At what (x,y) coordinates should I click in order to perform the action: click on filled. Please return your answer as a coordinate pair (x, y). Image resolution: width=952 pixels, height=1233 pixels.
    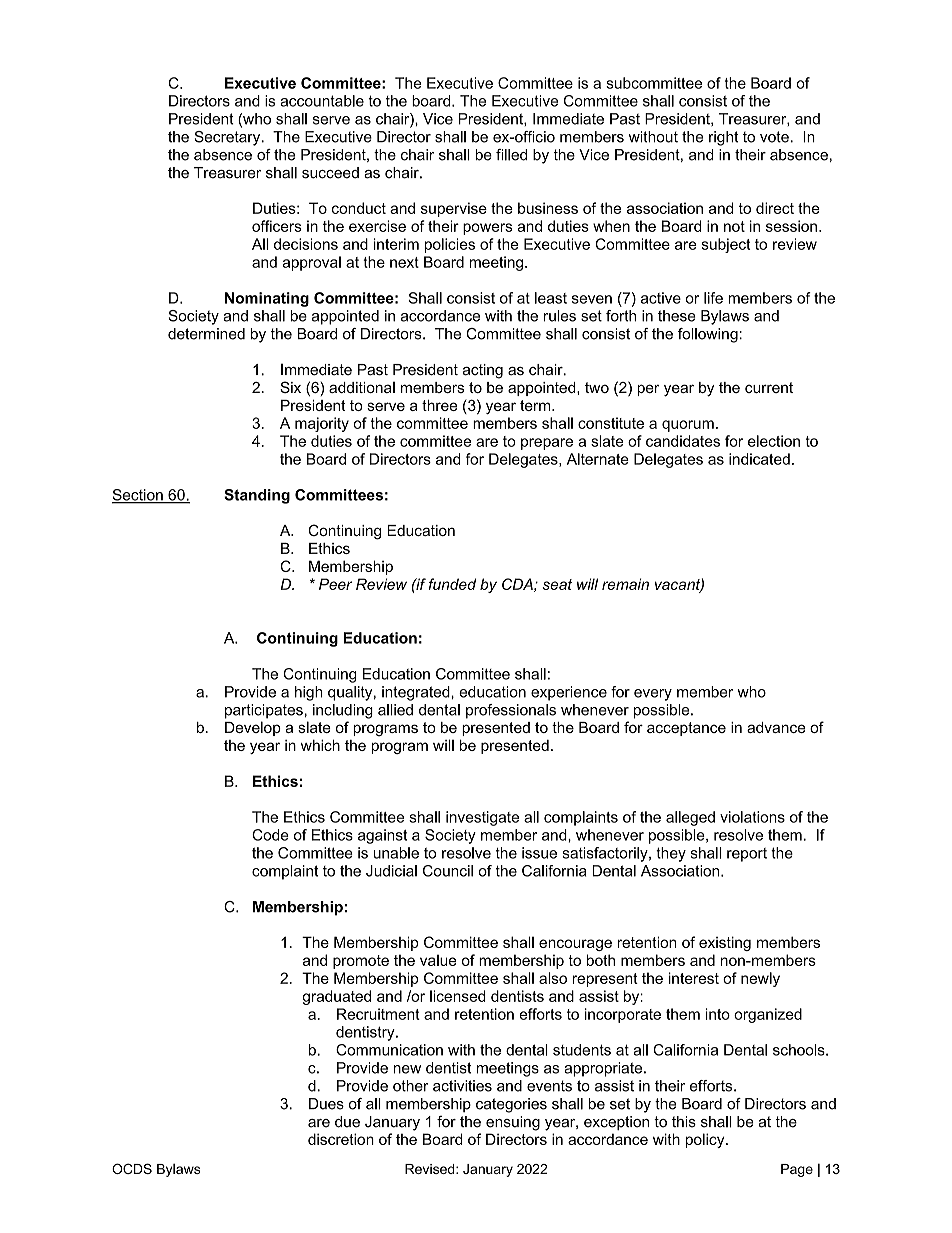
    Looking at the image, I should click on (511, 155).
